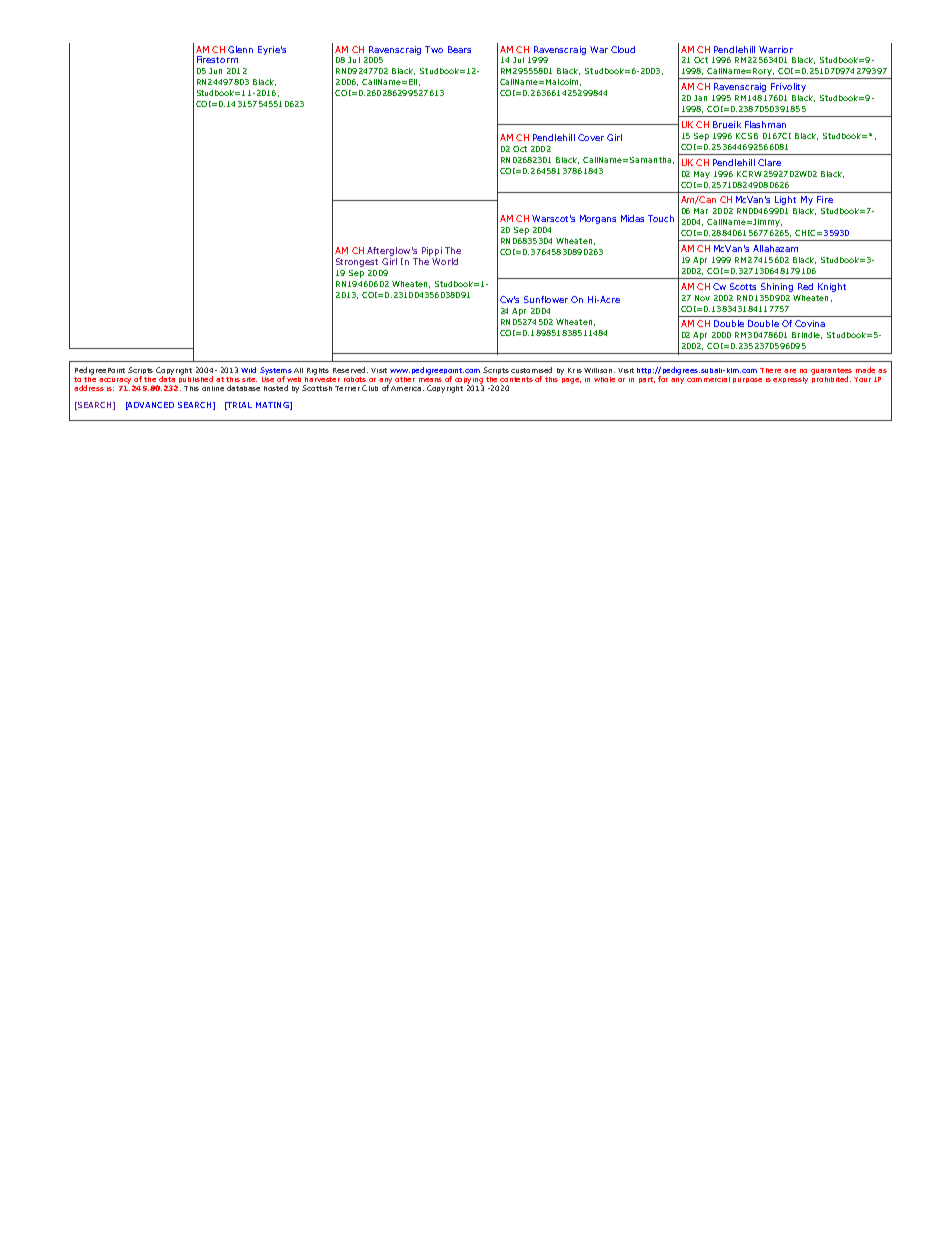  Describe the element at coordinates (432, 251) in the page. I see `Pippi` at that location.
